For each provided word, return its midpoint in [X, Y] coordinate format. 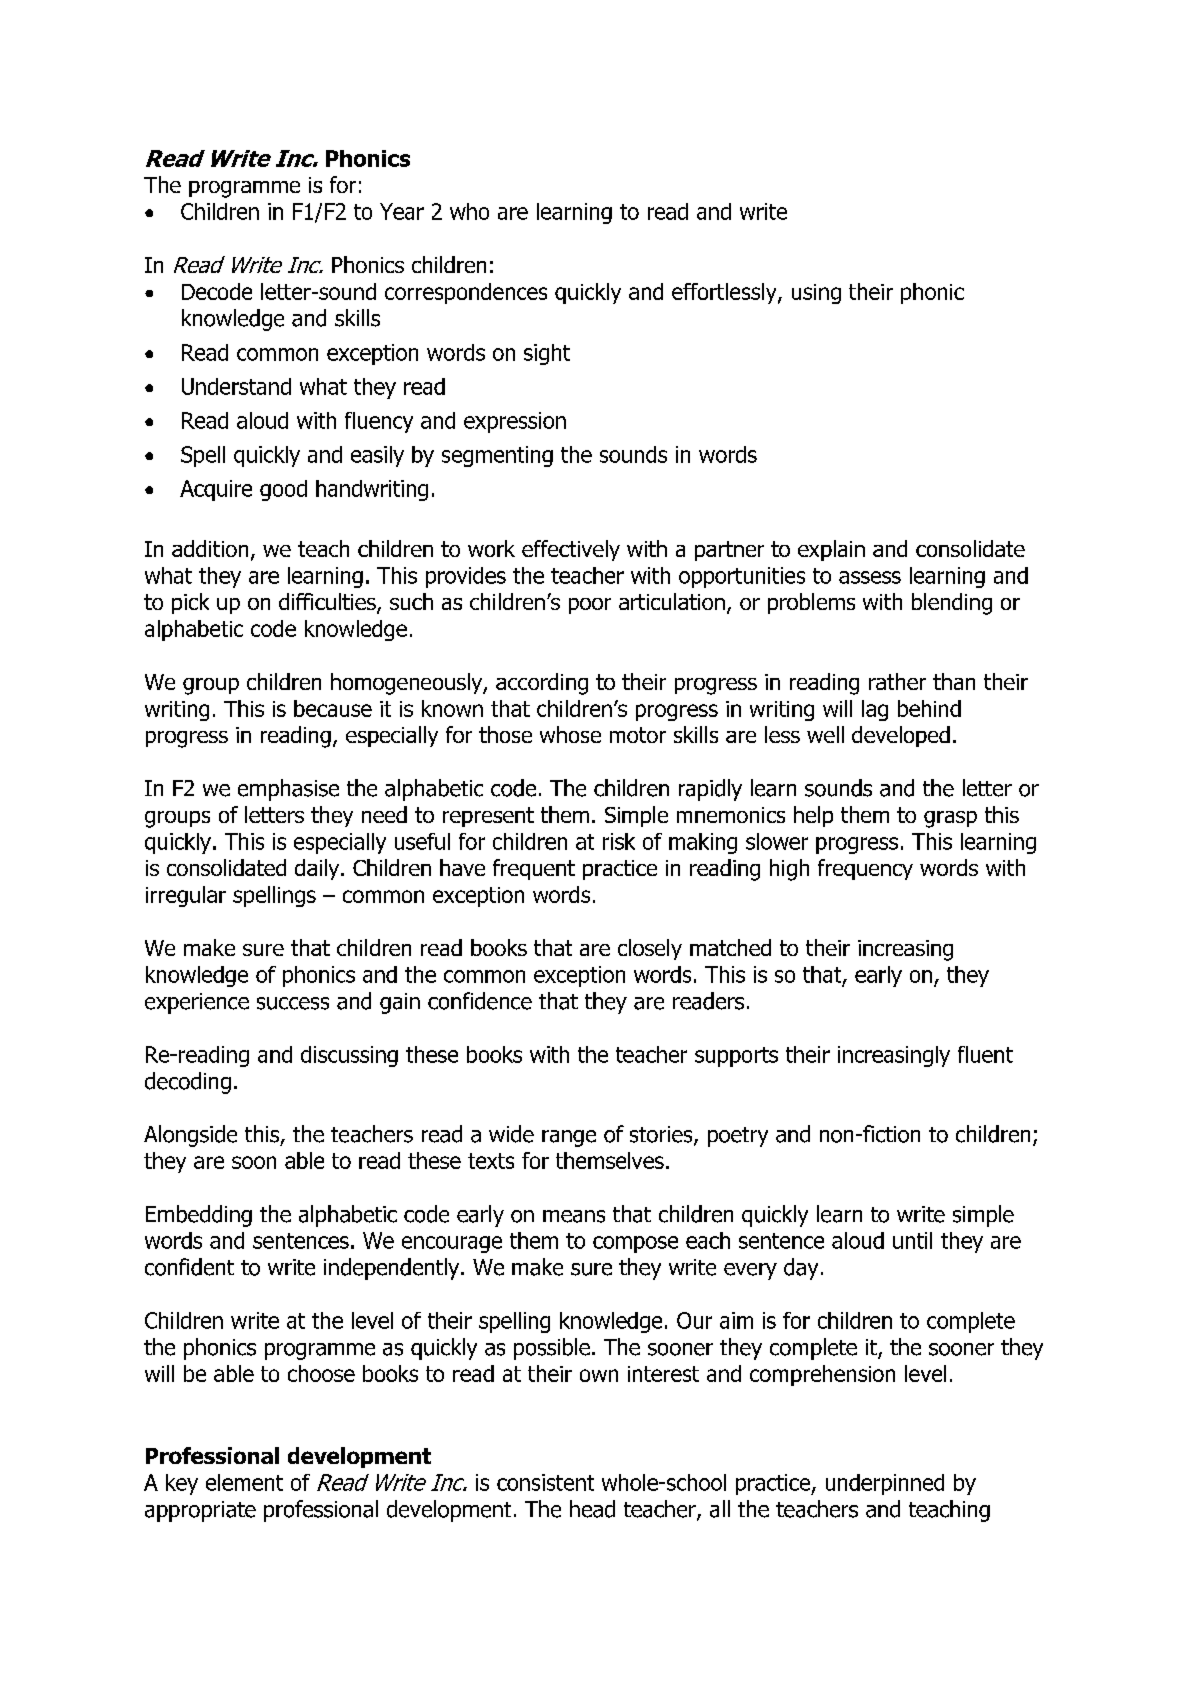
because [333, 708]
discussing [349, 1056]
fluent [985, 1054]
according [542, 684]
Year [402, 211]
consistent [545, 1482]
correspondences [466, 293]
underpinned [885, 1484]
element [244, 1482]
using [816, 294]
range [569, 1138]
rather [897, 681]
